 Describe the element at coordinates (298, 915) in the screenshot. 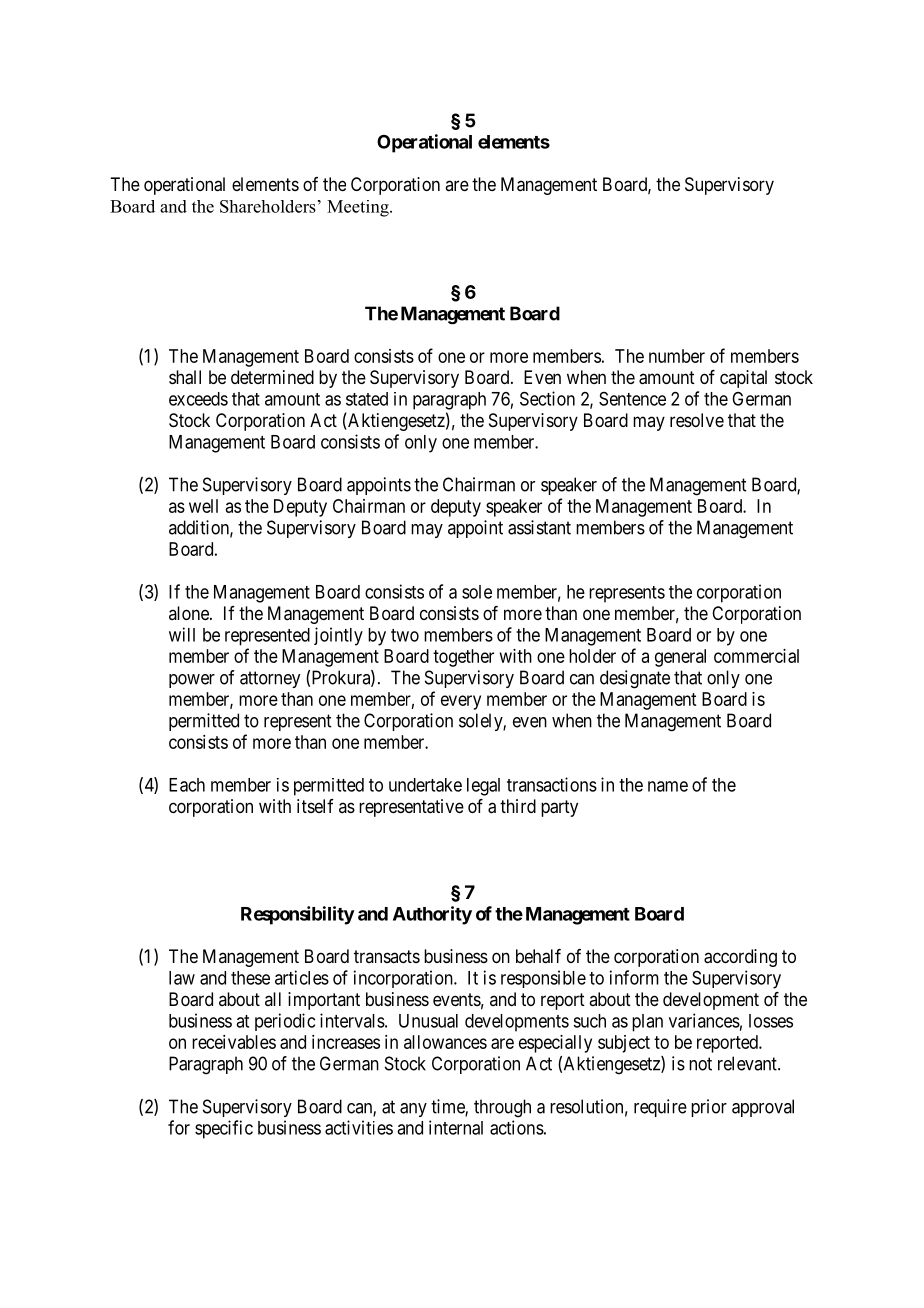

I see `Responsibility` at that location.
